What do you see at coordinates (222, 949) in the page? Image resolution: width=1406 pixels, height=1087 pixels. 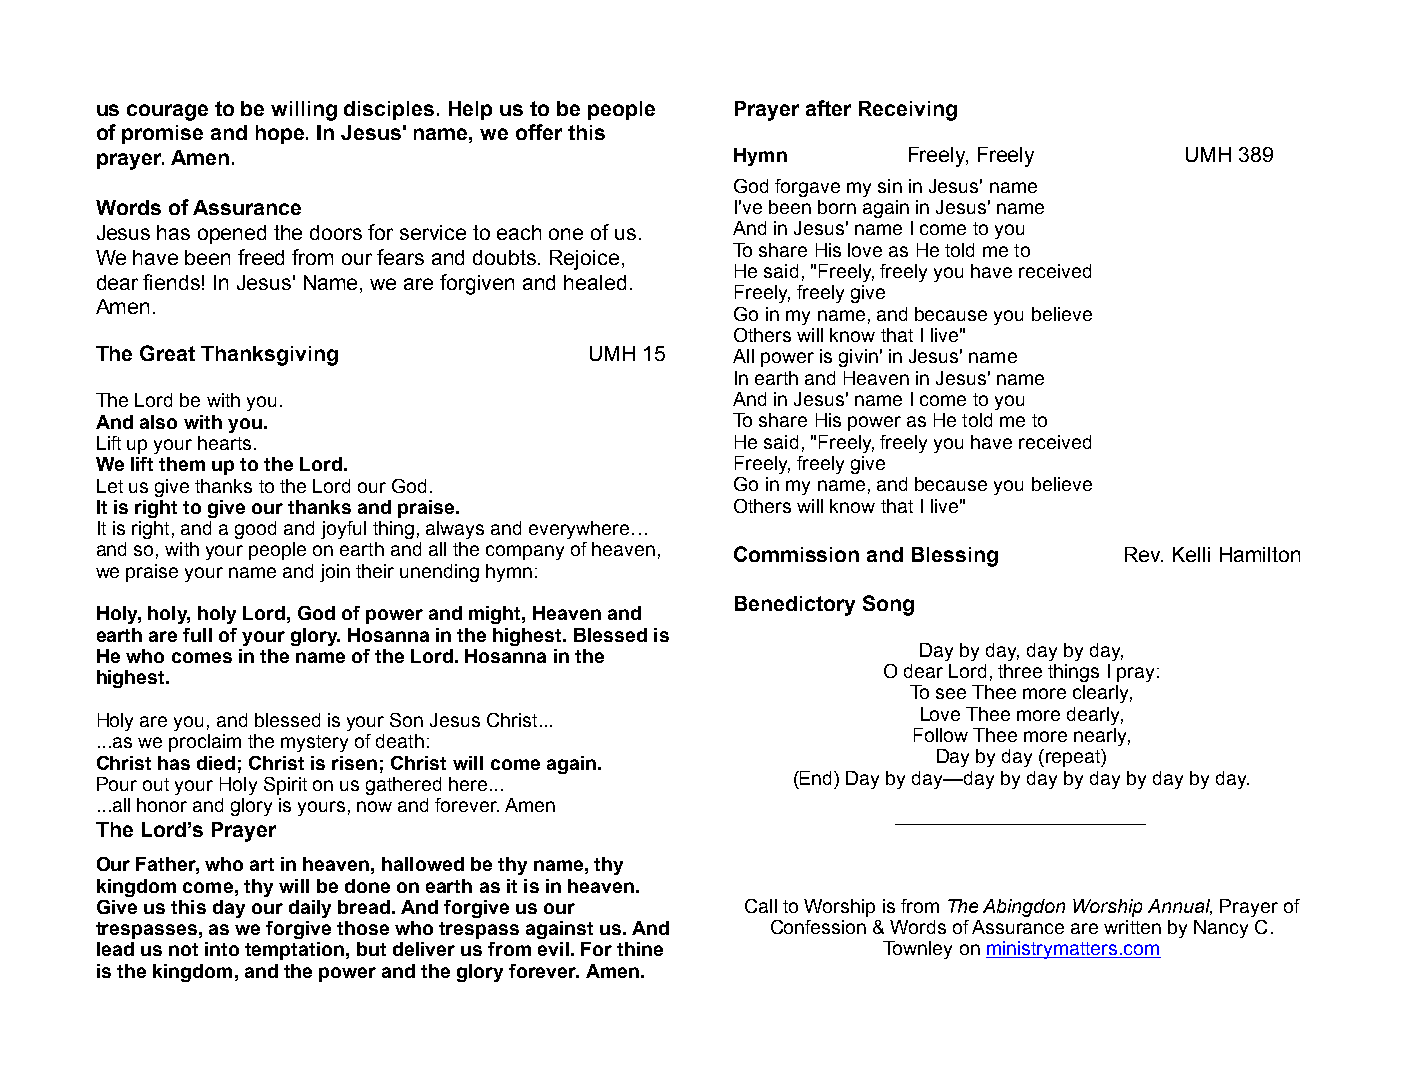 I see `into` at bounding box center [222, 949].
